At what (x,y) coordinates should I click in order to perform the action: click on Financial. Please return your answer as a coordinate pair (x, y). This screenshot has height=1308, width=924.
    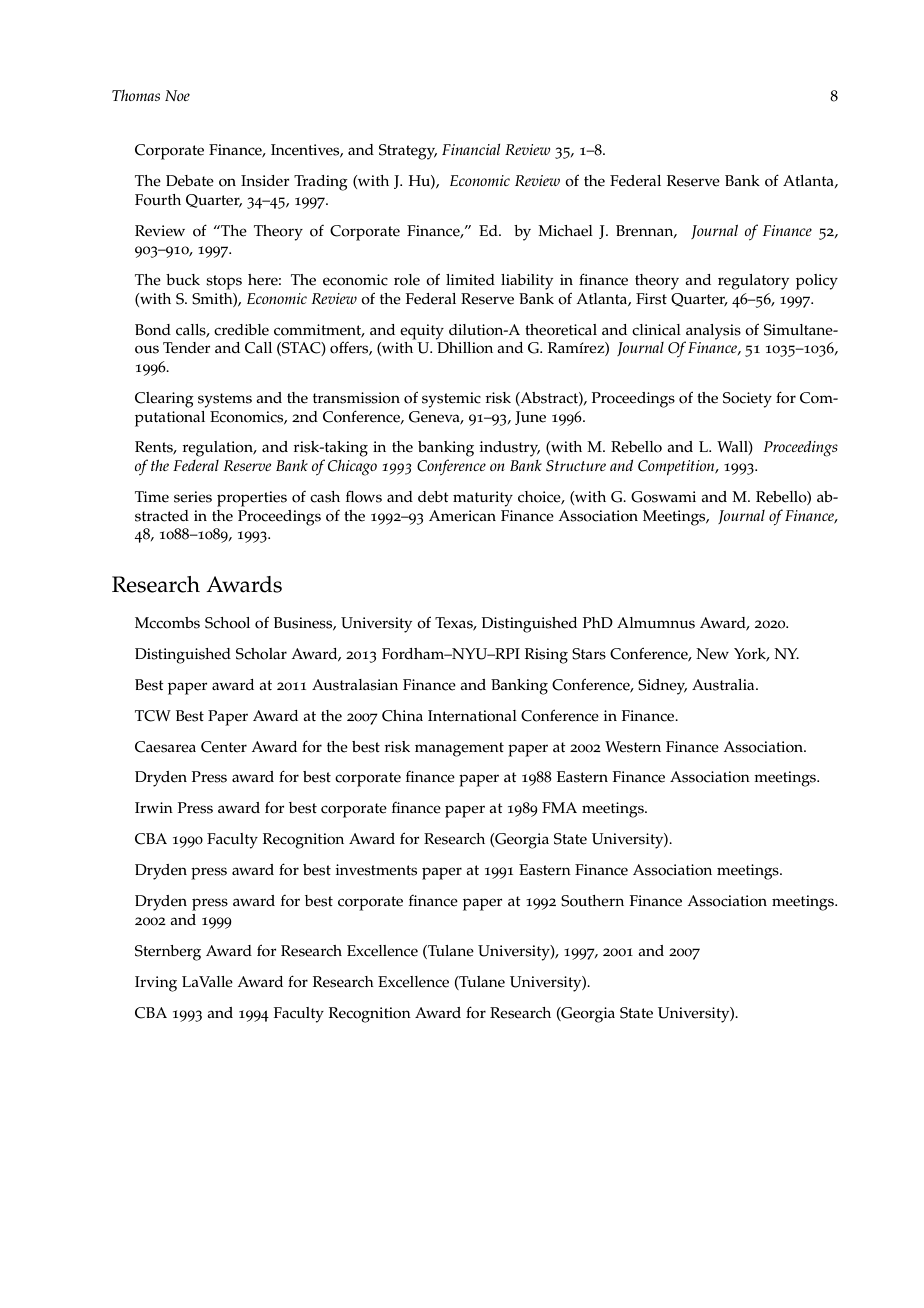
    Looking at the image, I should click on (471, 149).
